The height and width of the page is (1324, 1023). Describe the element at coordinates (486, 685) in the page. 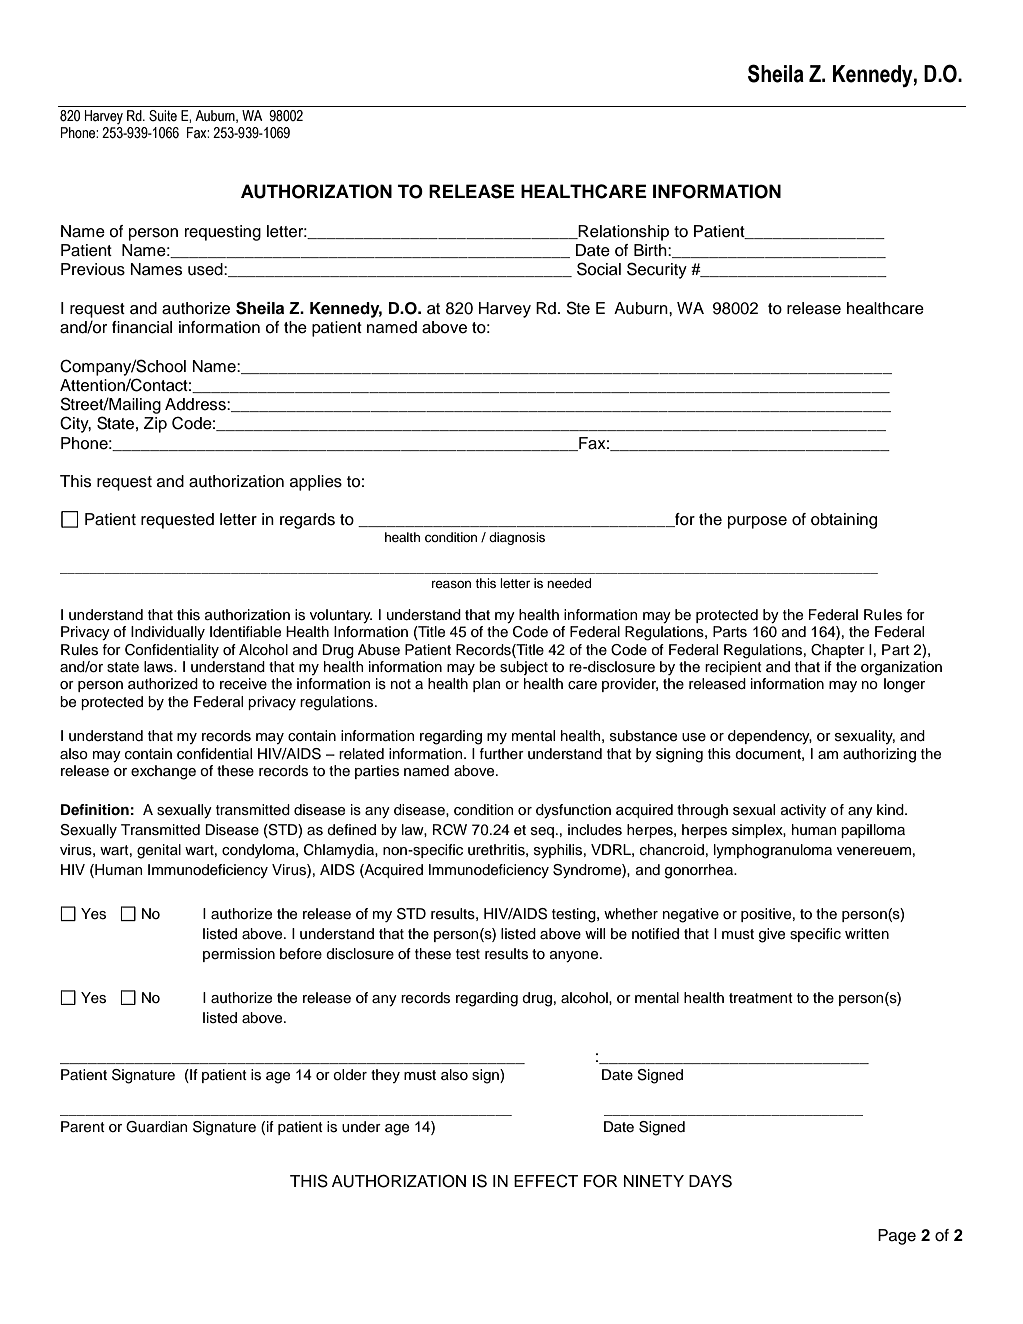

I see `plan` at that location.
